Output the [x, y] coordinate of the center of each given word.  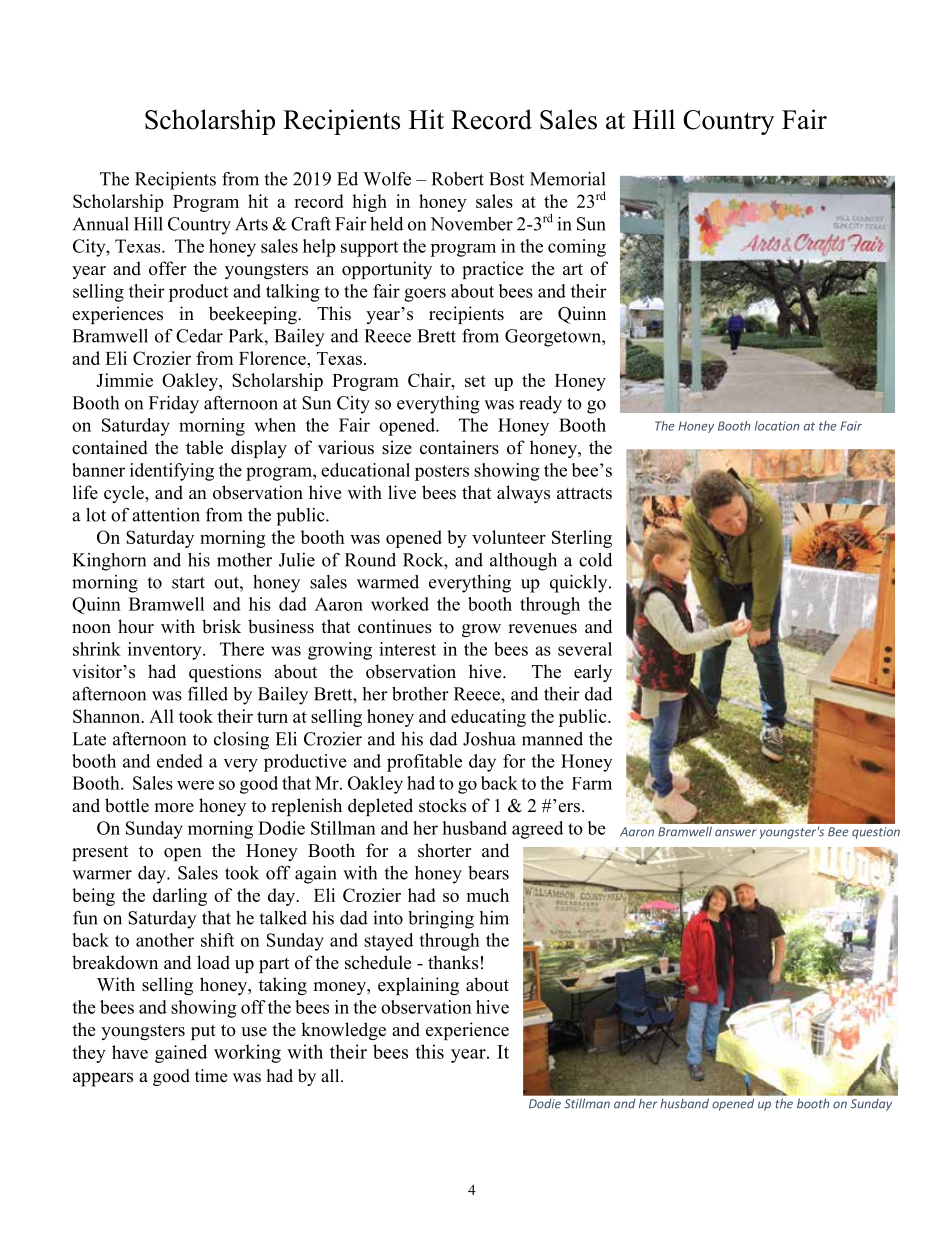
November [471, 224]
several [585, 649]
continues [395, 626]
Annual [101, 224]
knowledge [343, 1031]
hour [136, 626]
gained [181, 1053]
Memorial [567, 179]
